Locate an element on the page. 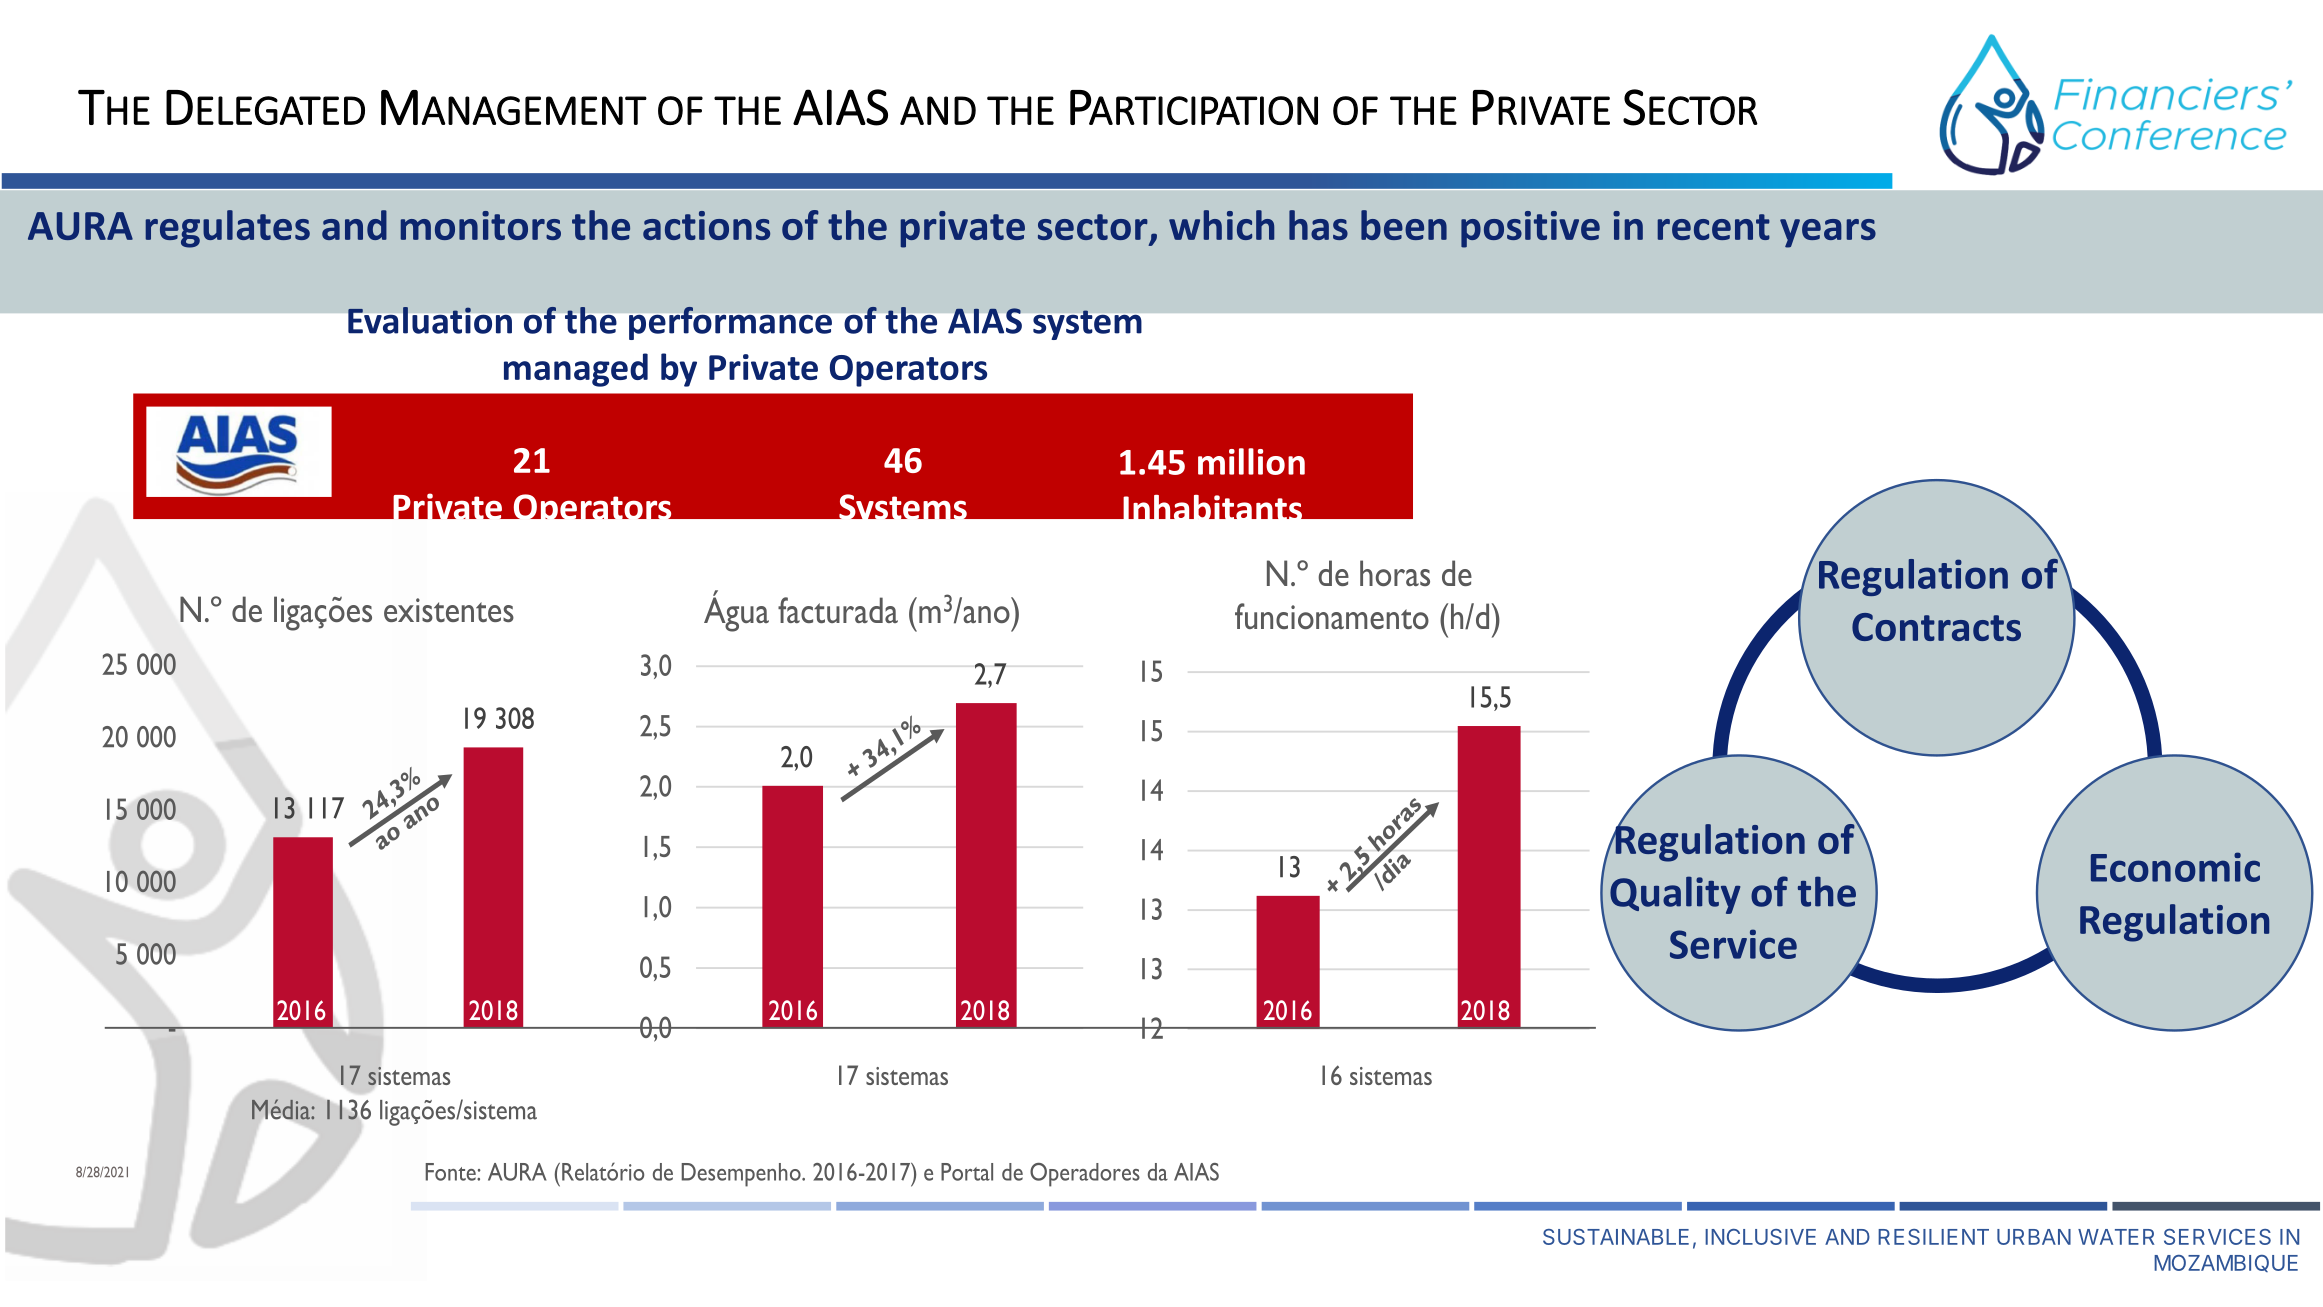  years is located at coordinates (1828, 233).
